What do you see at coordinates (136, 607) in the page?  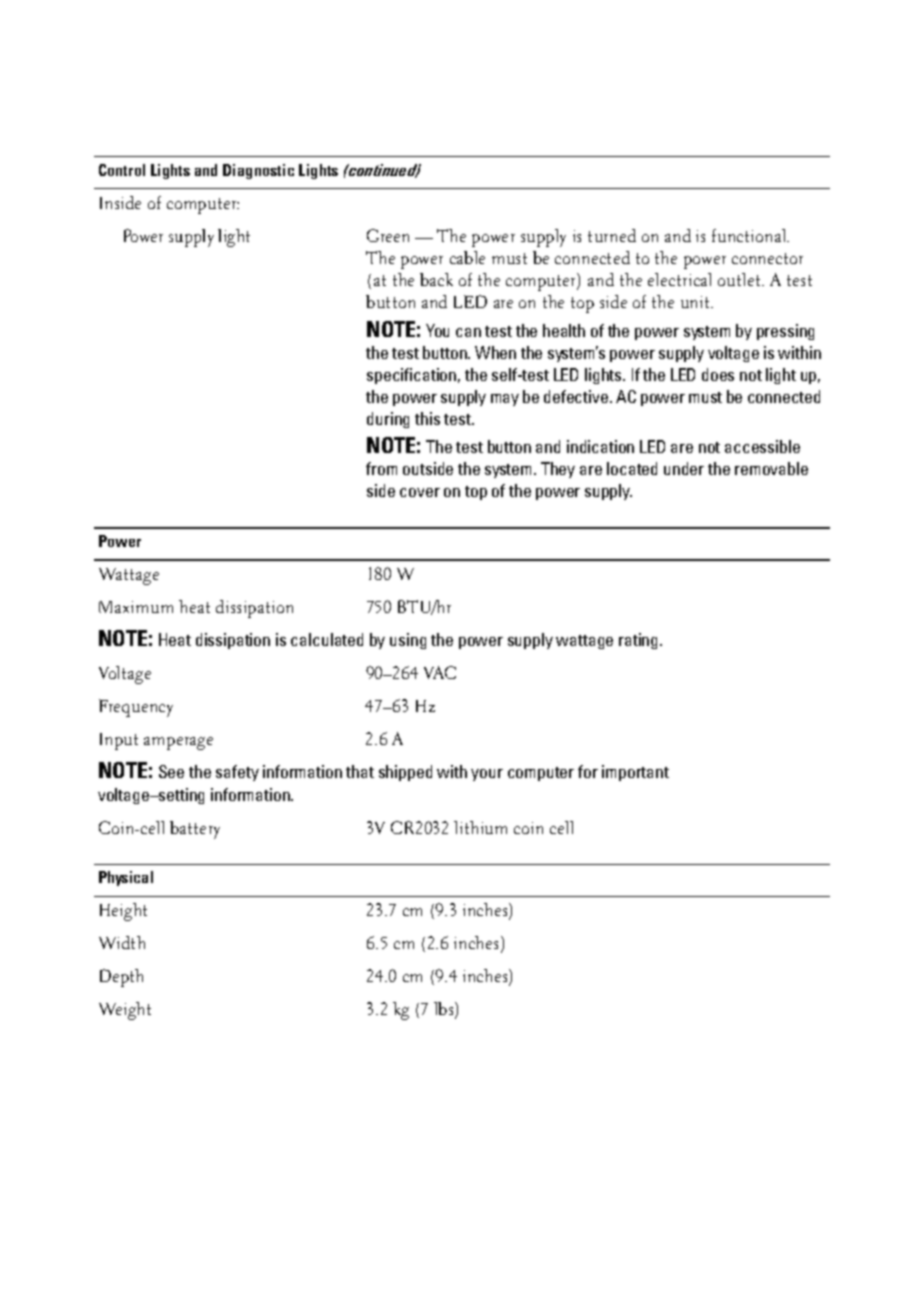 I see `Maximum` at bounding box center [136, 607].
